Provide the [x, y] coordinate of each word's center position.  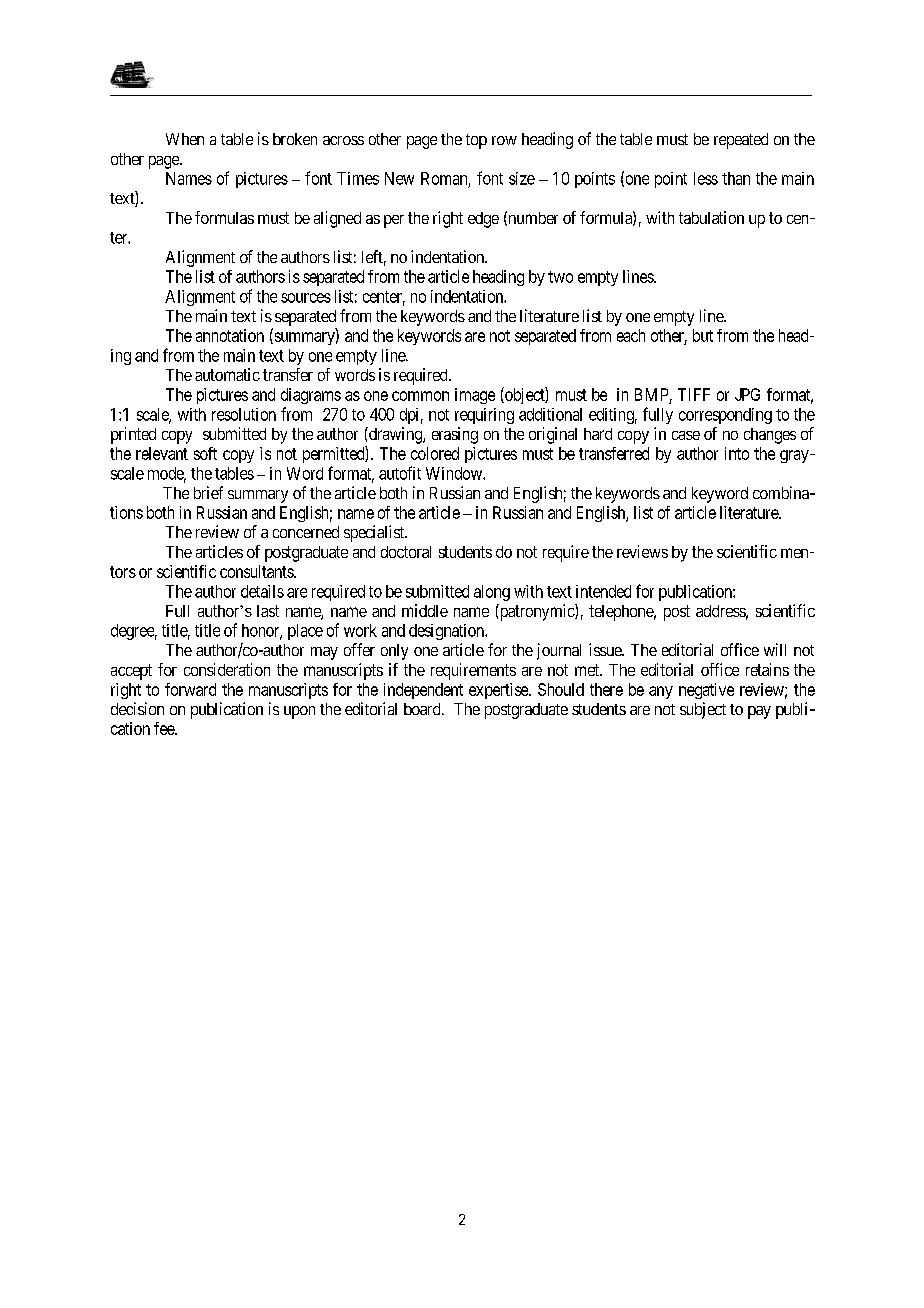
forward [190, 689]
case [686, 435]
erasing [455, 435]
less [706, 178]
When [185, 139]
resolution [244, 414]
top [476, 141]
